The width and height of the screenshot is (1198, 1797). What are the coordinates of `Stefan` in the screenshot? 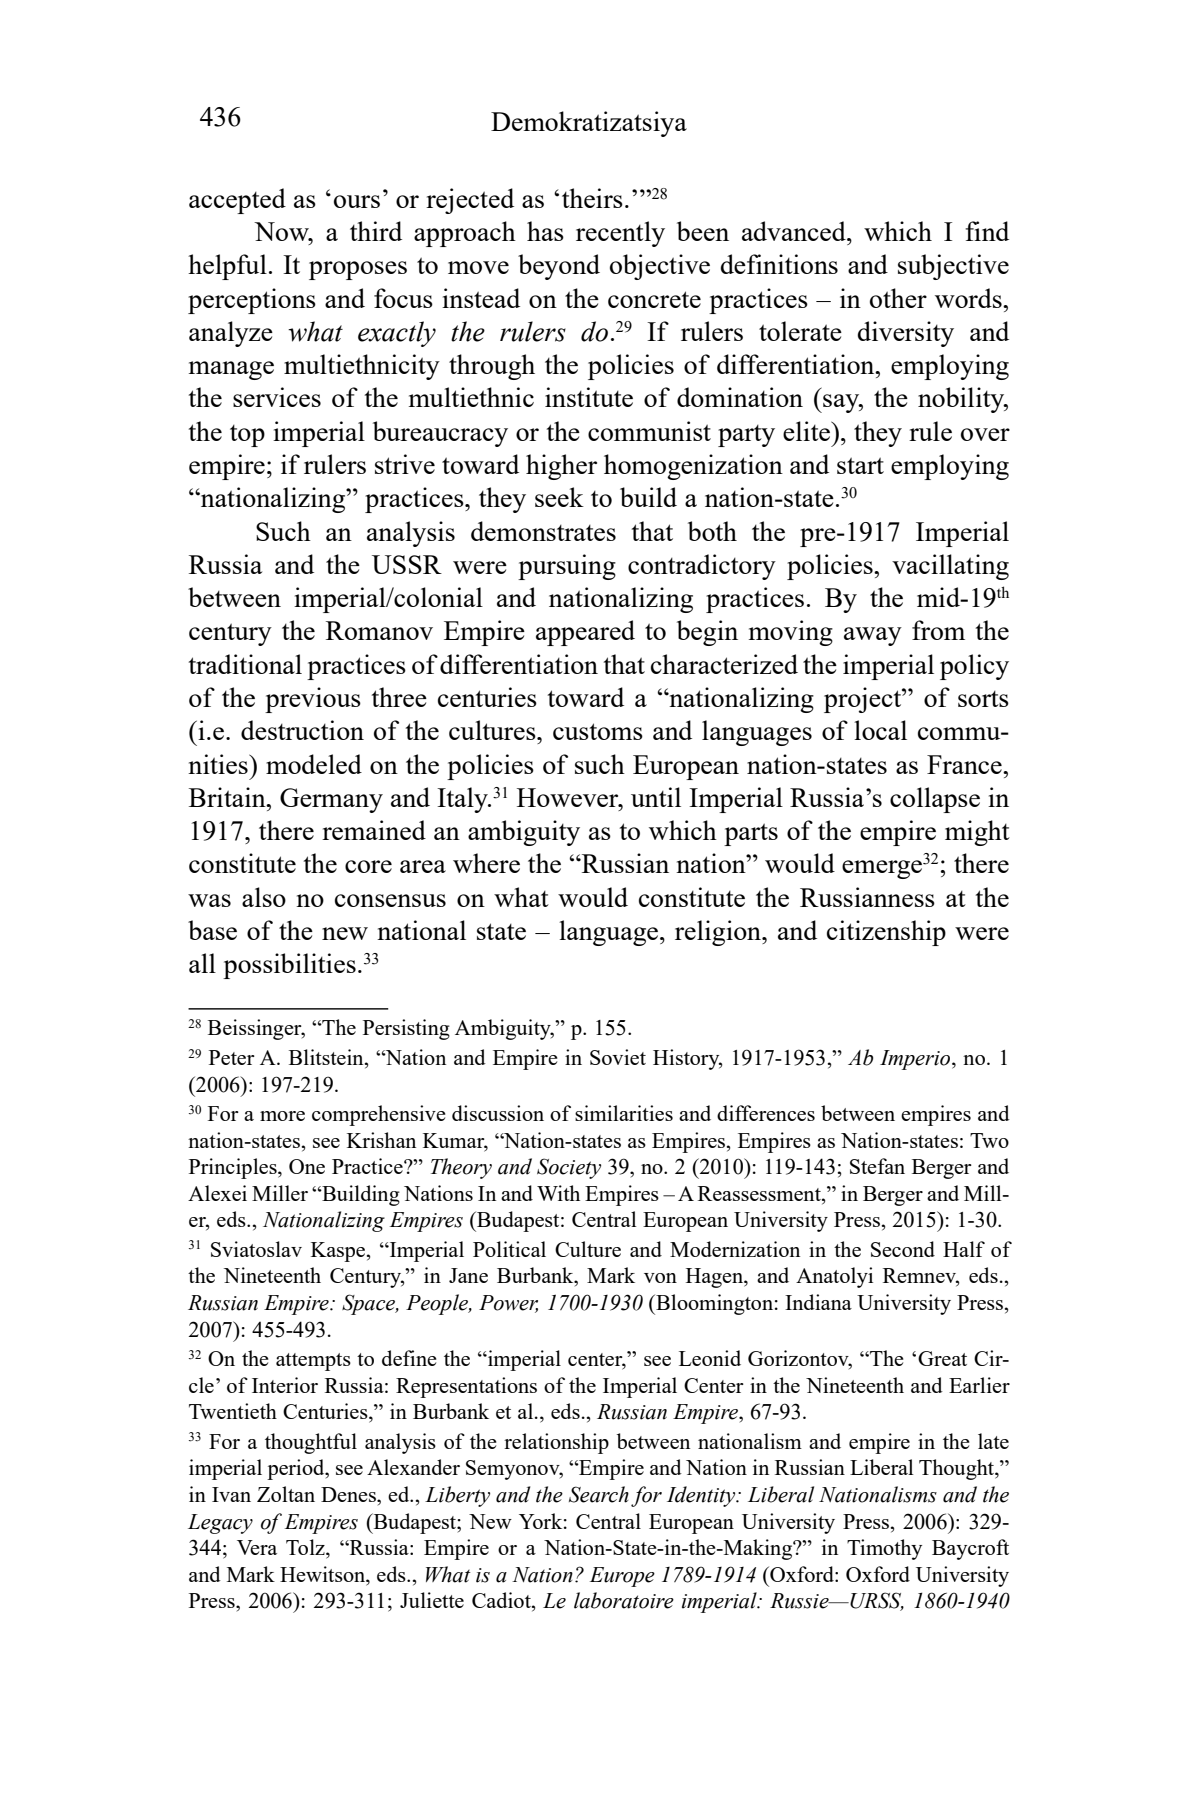 It's located at (877, 1166).
